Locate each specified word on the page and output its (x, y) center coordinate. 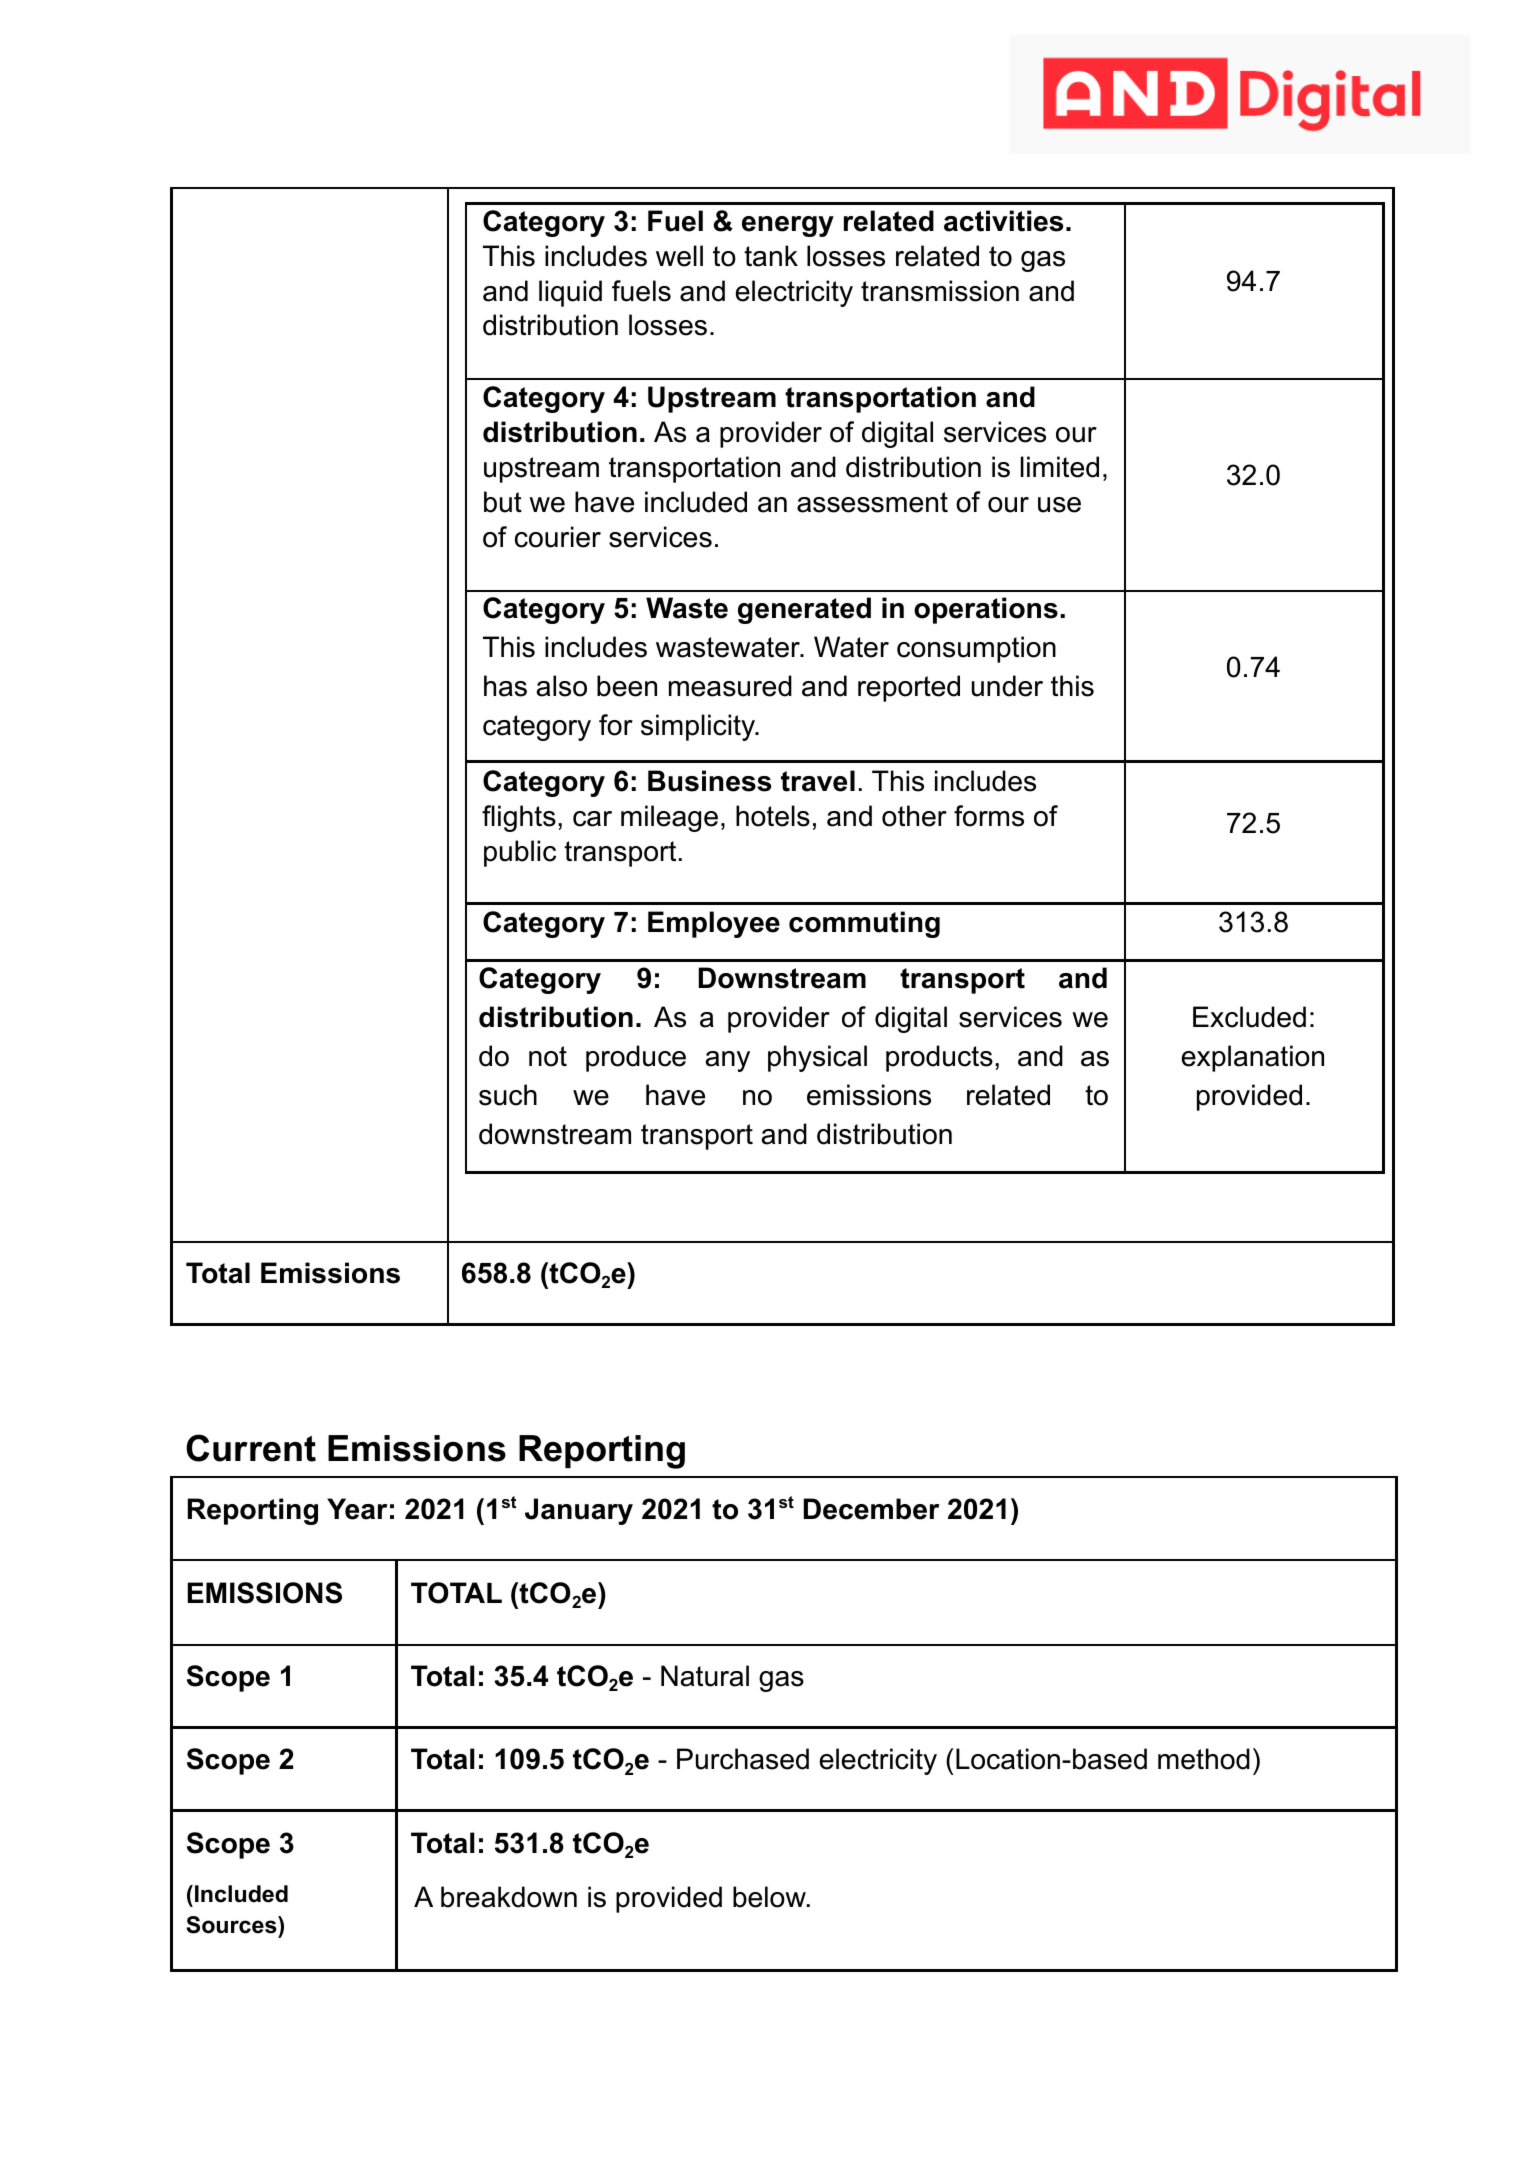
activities (1003, 221)
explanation (1253, 1058)
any (728, 1061)
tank (771, 256)
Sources (232, 1925)
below (770, 1897)
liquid (570, 293)
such (508, 1095)
